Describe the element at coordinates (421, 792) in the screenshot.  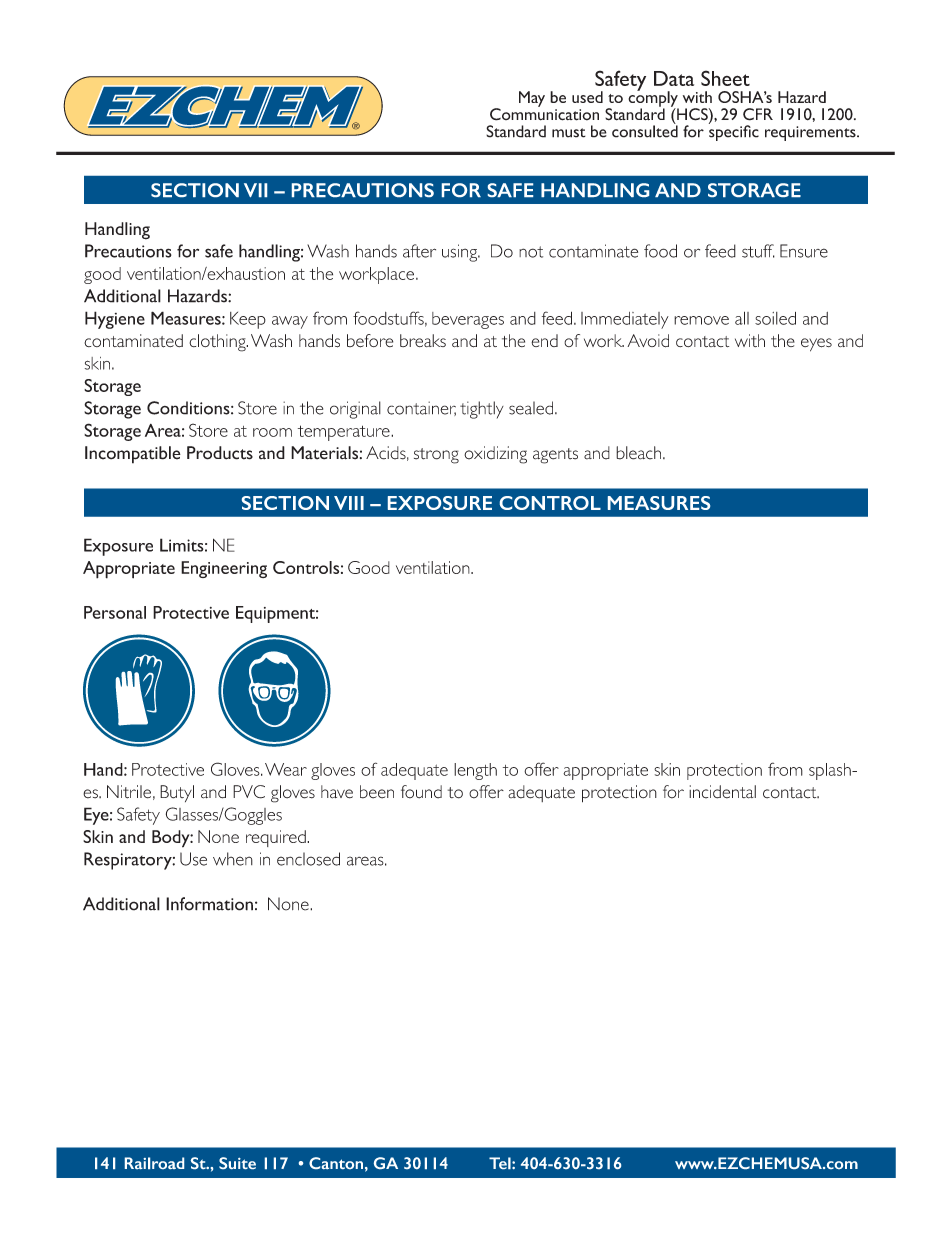
I see `found` at that location.
